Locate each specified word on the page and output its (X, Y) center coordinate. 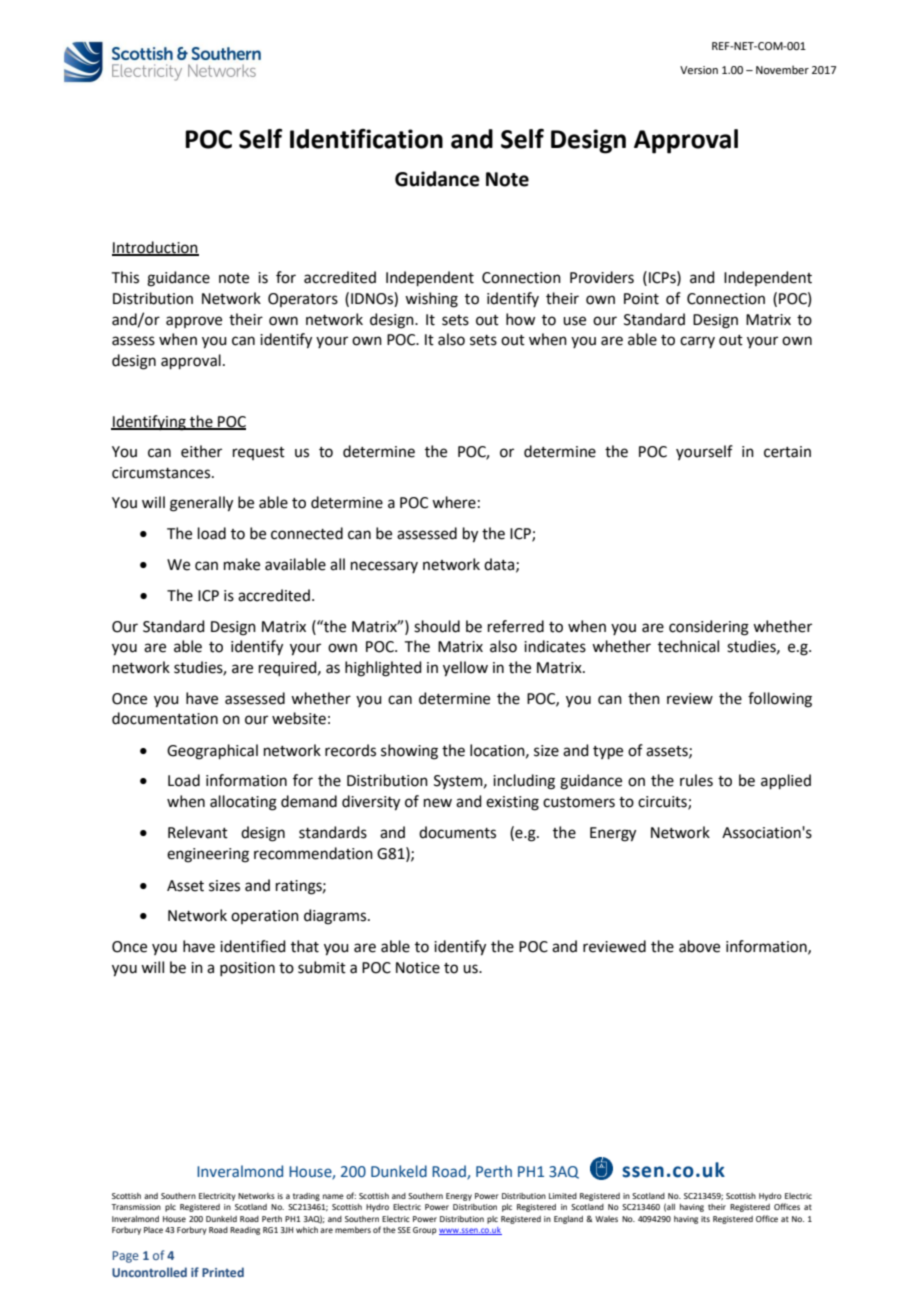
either (201, 451)
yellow (465, 669)
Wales (606, 1219)
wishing (431, 300)
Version (699, 70)
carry (697, 342)
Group (425, 1231)
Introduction (155, 248)
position (247, 969)
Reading (245, 1231)
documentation (165, 718)
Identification (366, 138)
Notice (418, 968)
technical (688, 646)
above (699, 946)
